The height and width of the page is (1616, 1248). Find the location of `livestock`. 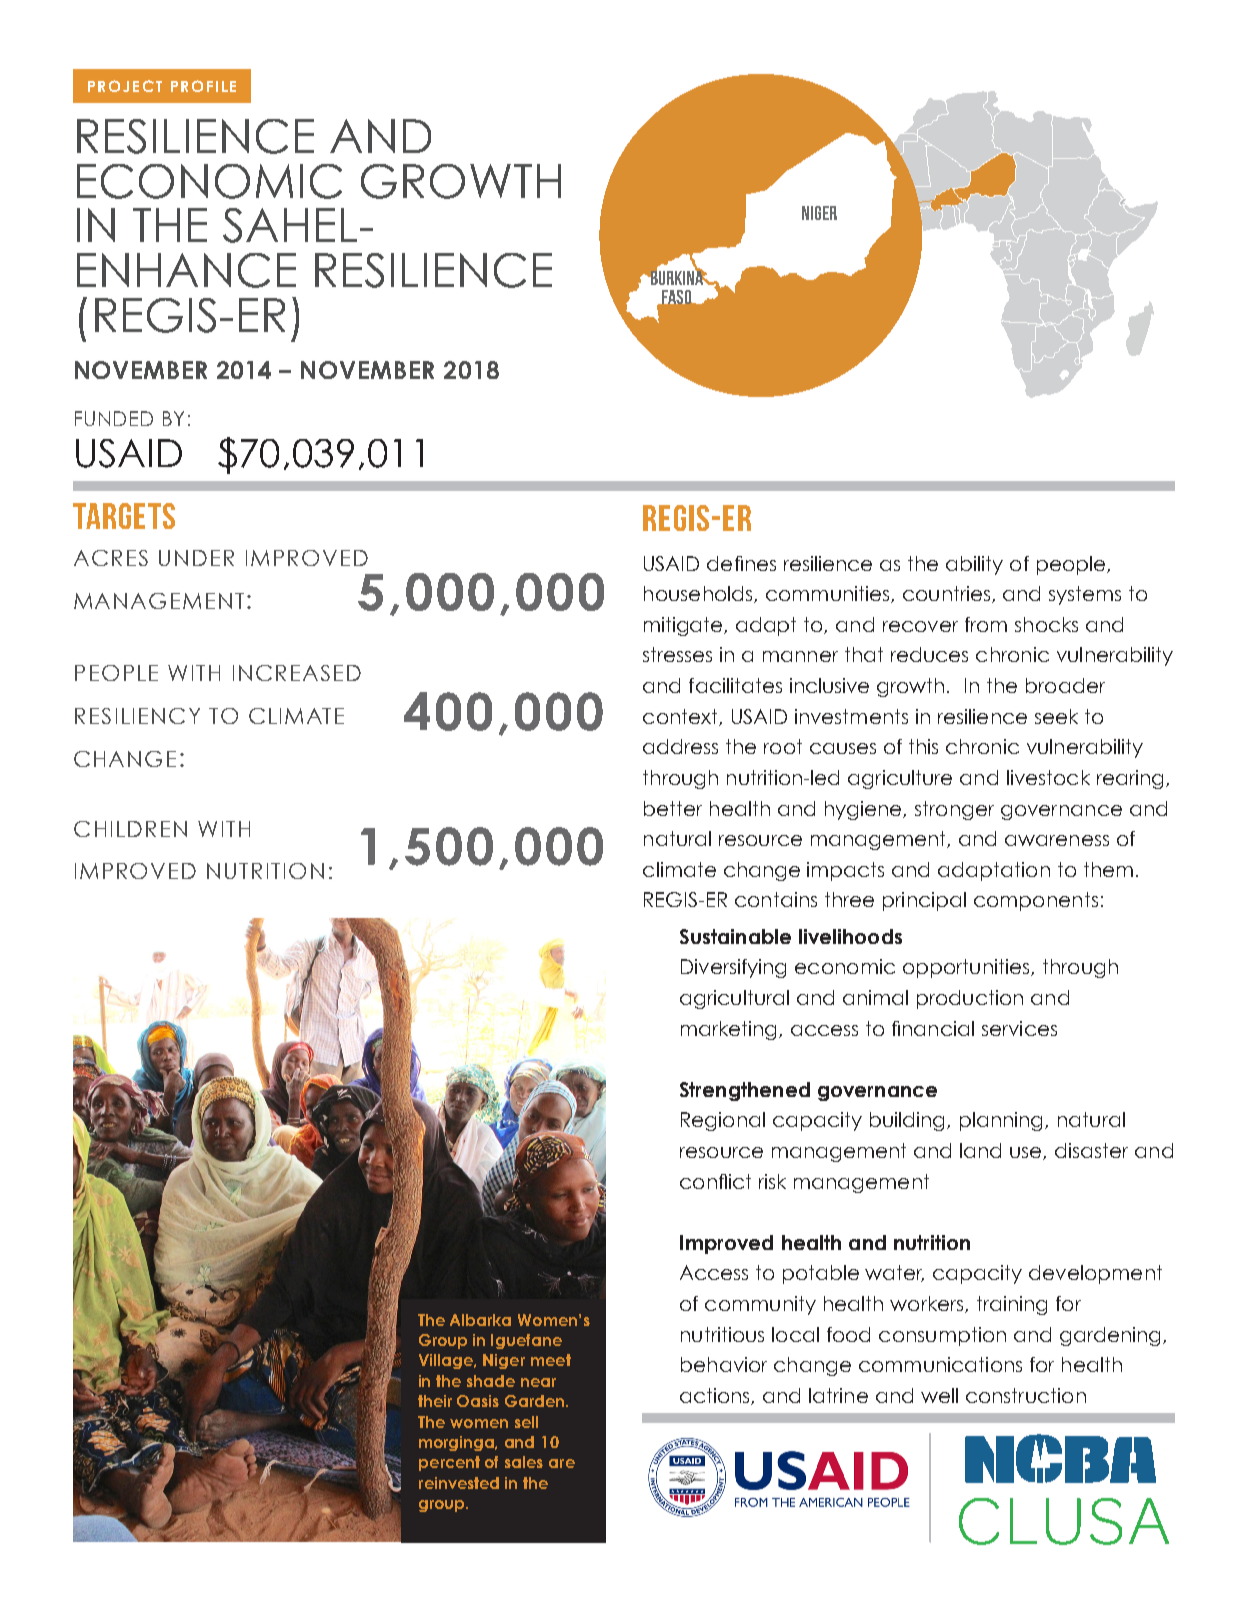

livestock is located at coordinates (1048, 777).
